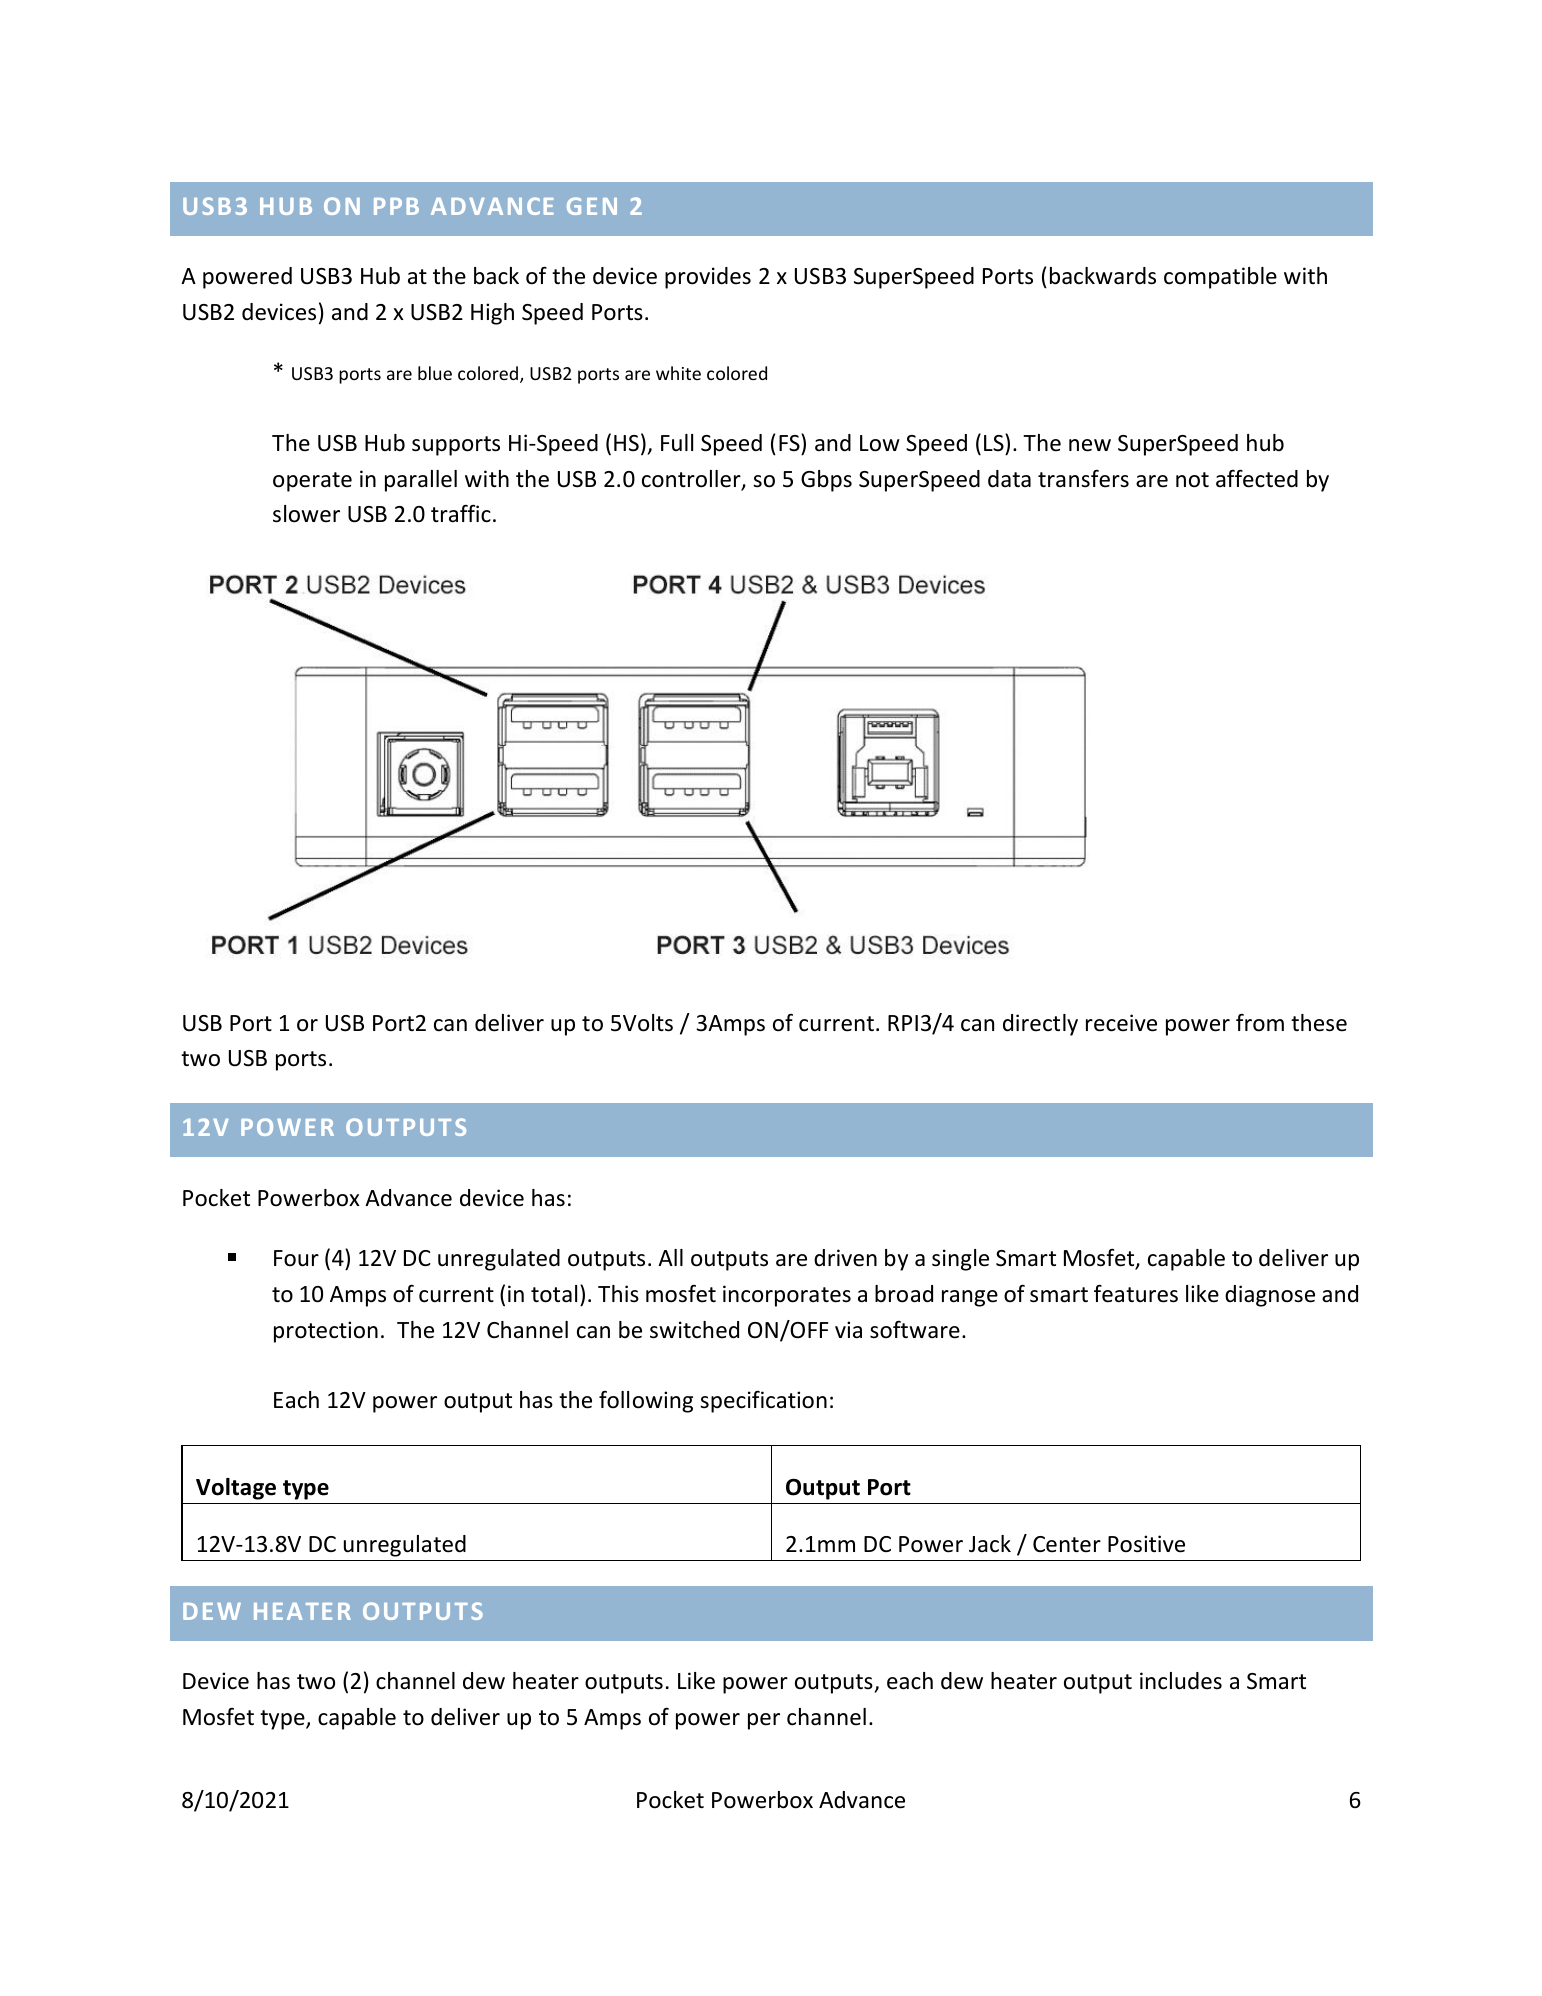  I want to click on directly, so click(1040, 1025).
